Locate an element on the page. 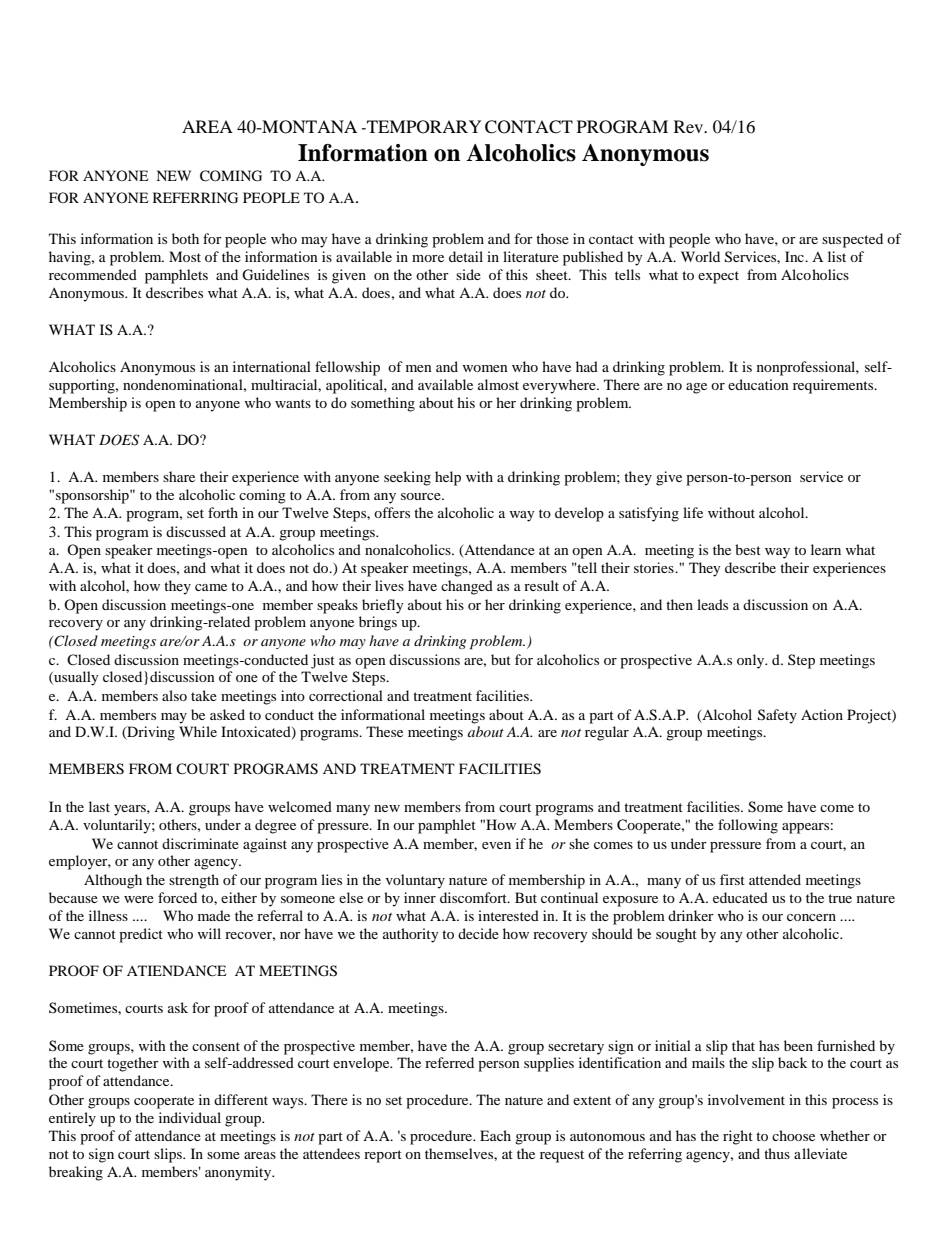 The height and width of the document is (1233, 952). changed is located at coordinates (467, 587).
